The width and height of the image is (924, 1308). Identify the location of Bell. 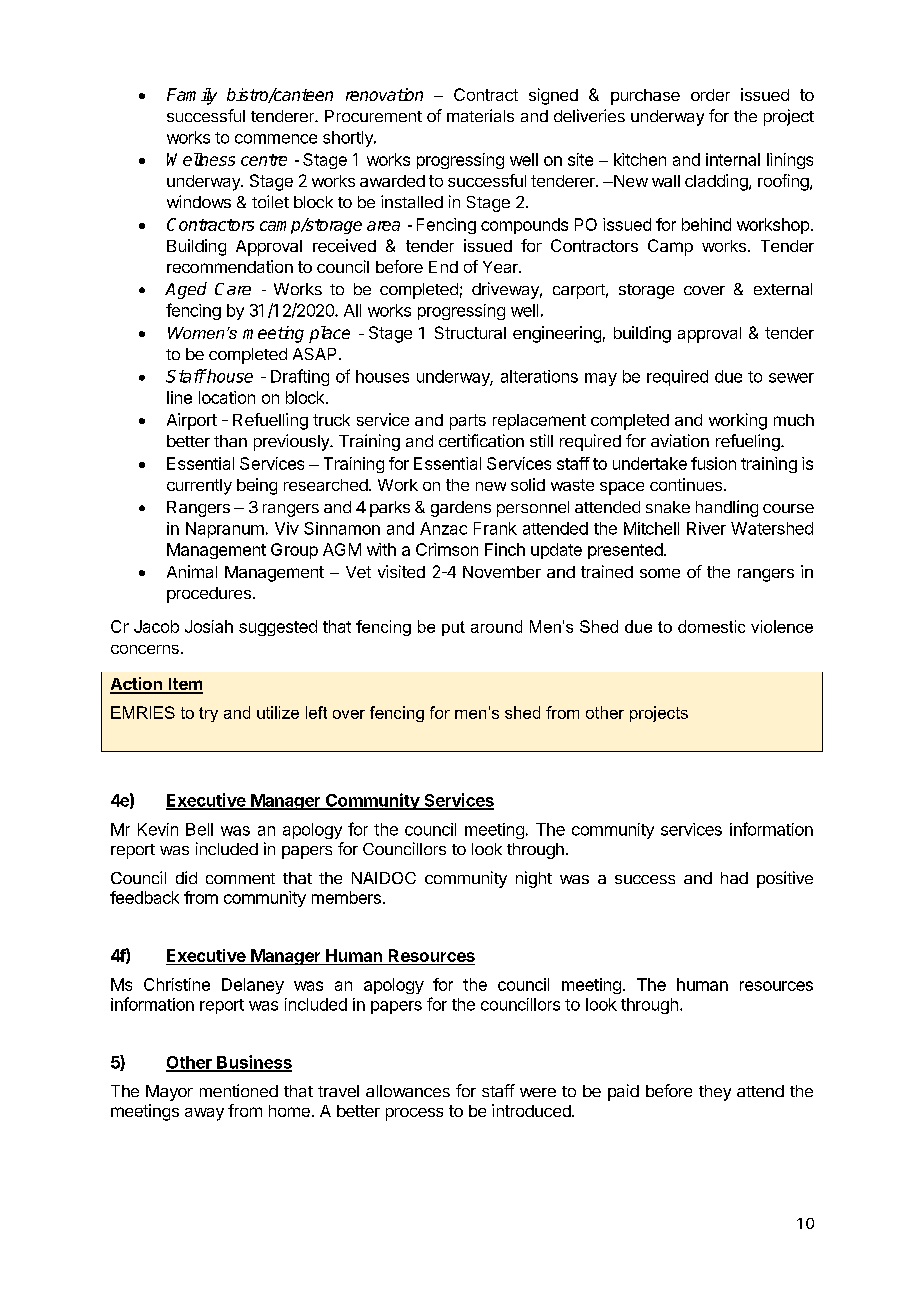
(199, 829).
